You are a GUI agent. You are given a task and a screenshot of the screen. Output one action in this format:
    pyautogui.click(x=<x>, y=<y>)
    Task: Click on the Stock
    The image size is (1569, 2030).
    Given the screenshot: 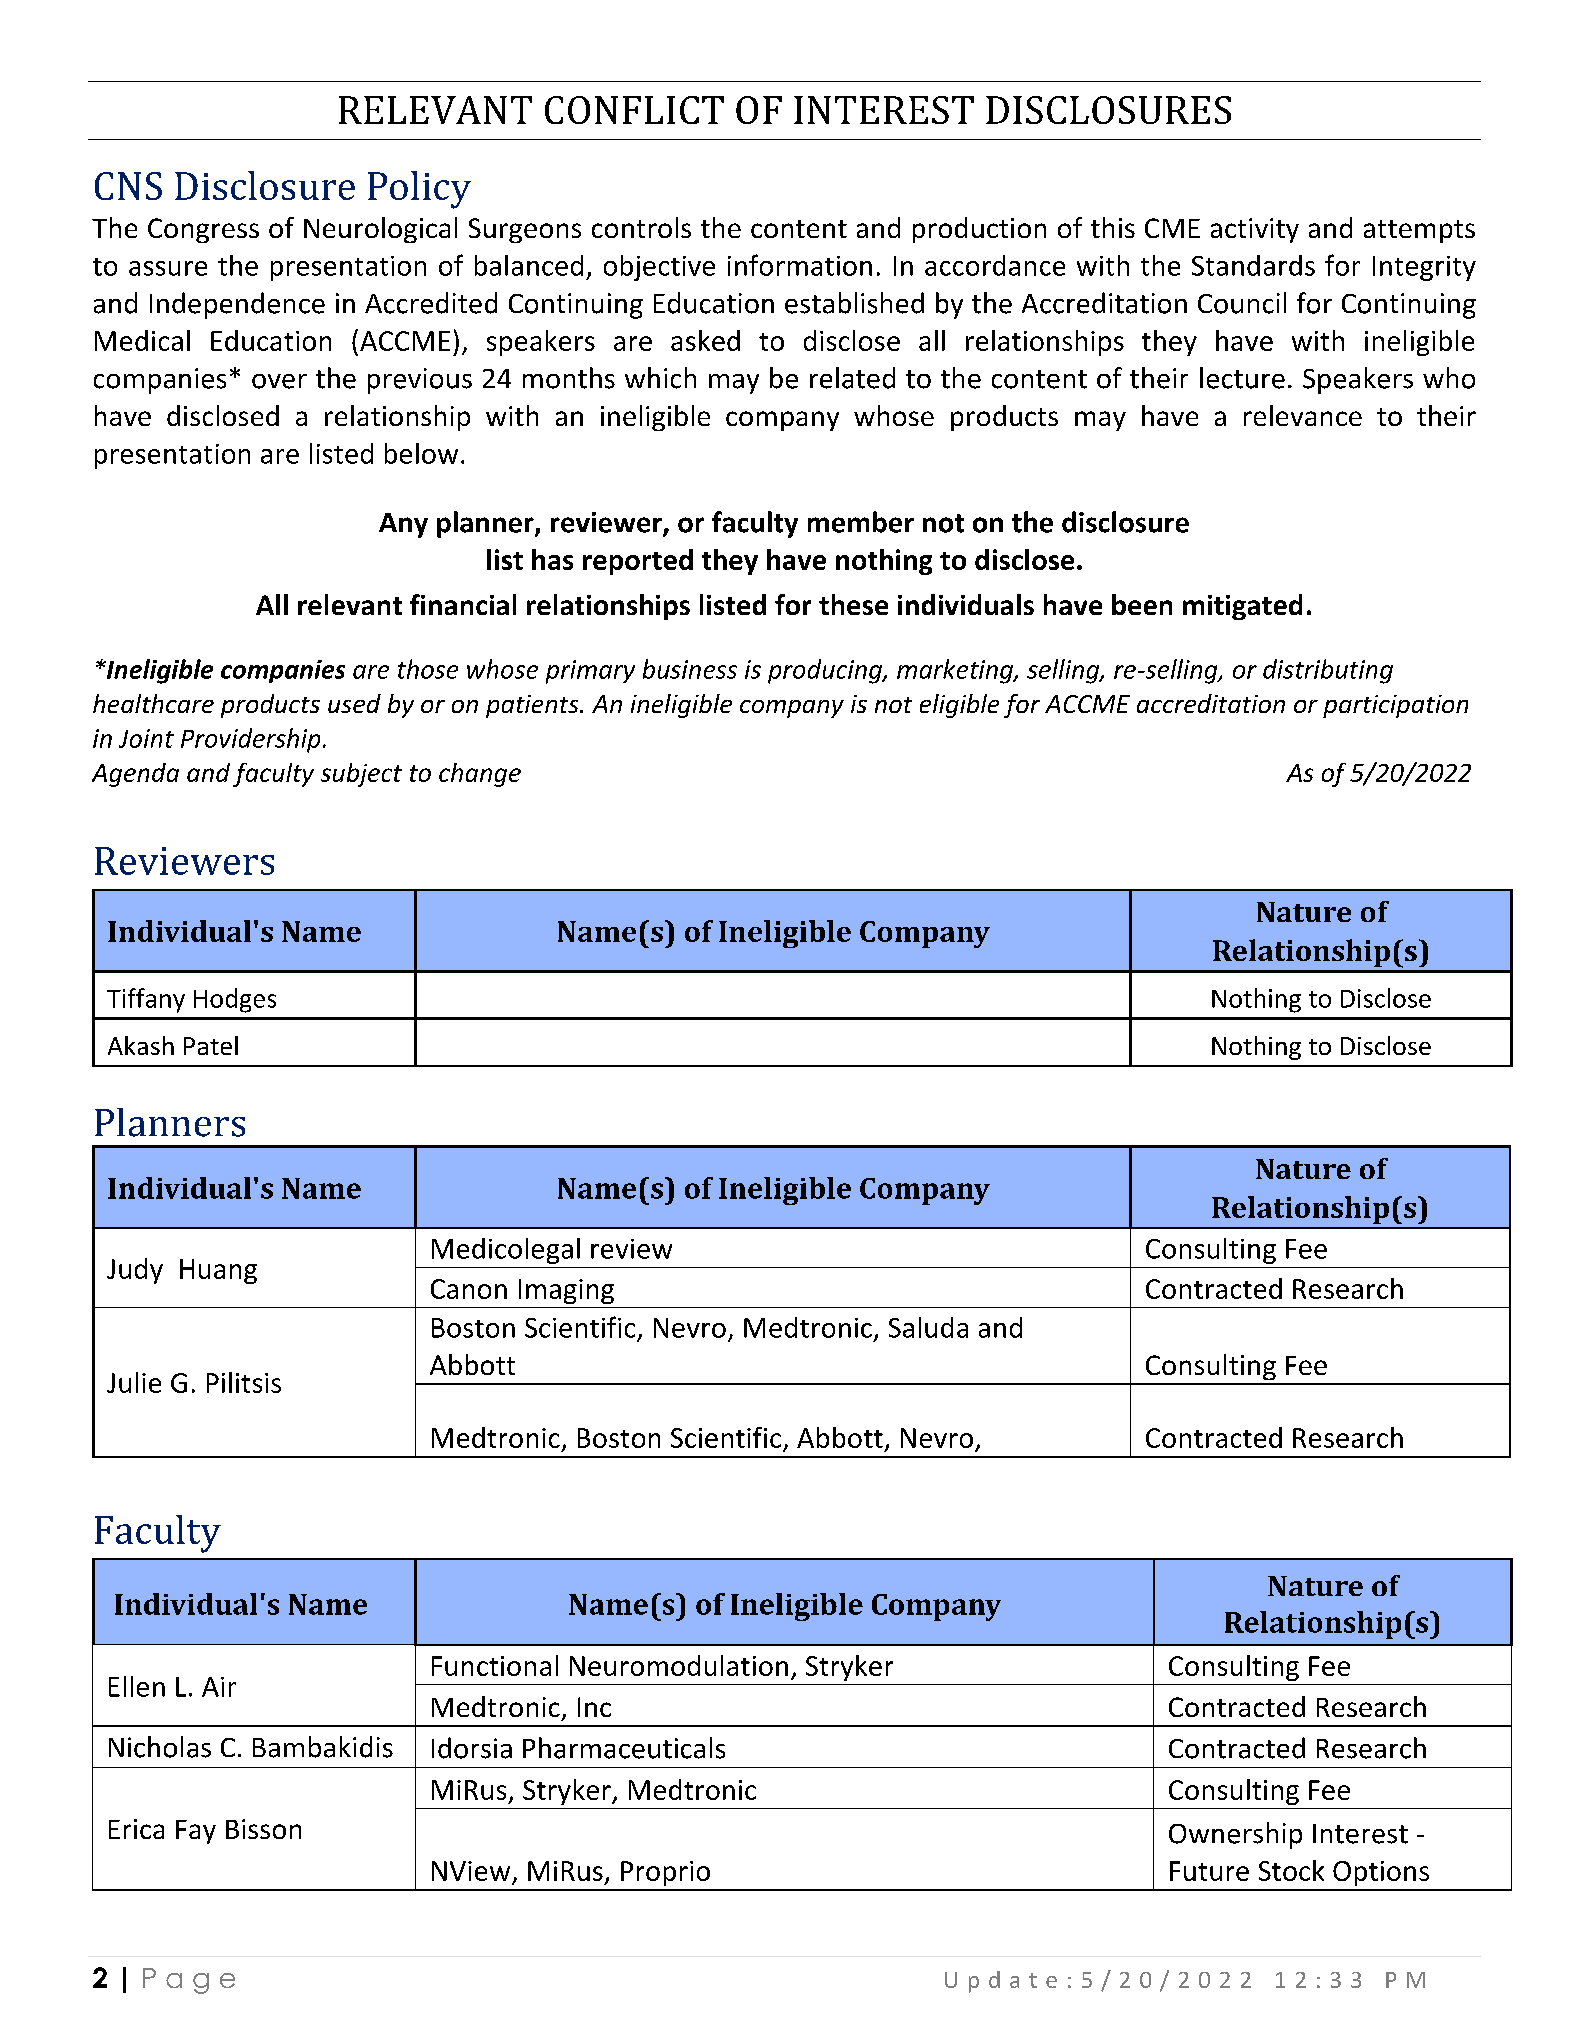 What is the action you would take?
    pyautogui.click(x=1291, y=1870)
